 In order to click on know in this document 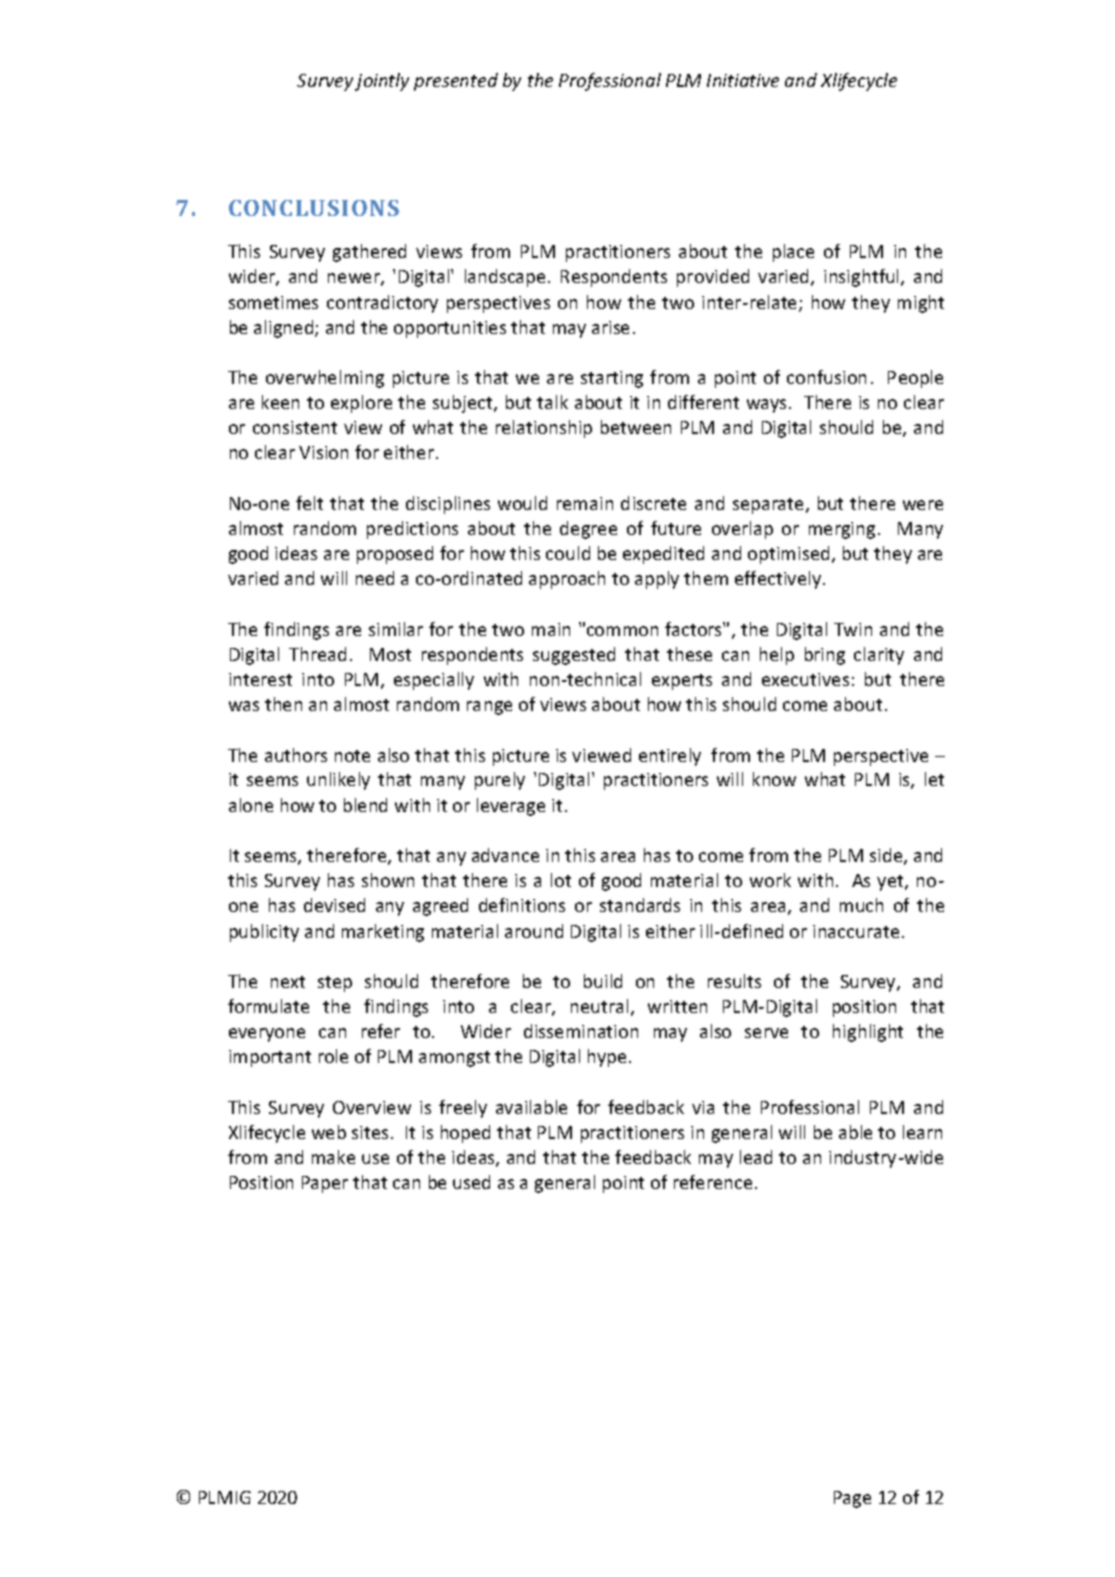, I will do `click(774, 779)`.
